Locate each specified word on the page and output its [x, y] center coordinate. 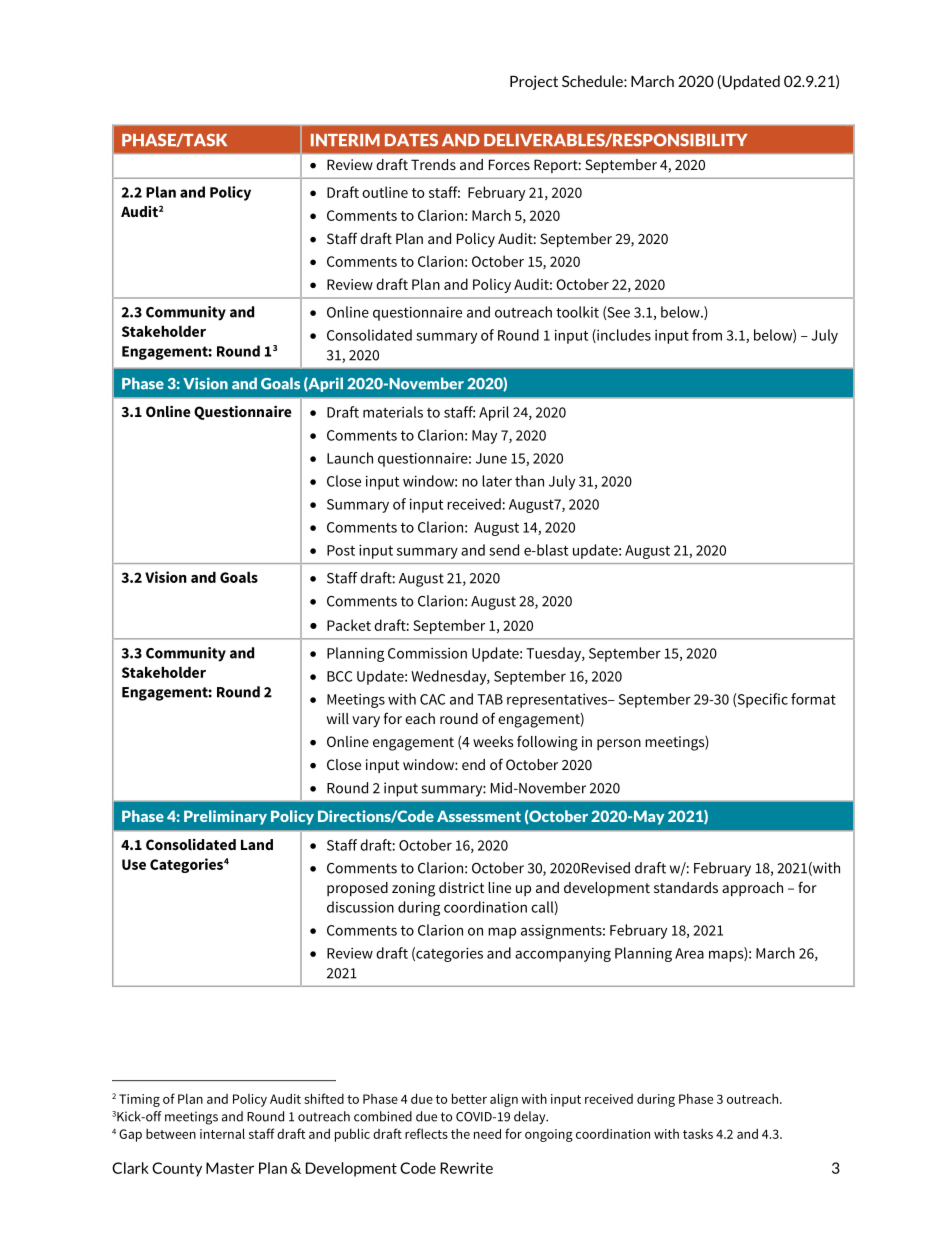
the [460, 1134]
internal [222, 1133]
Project [534, 82]
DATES [411, 140]
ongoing [549, 1135]
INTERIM [345, 140]
